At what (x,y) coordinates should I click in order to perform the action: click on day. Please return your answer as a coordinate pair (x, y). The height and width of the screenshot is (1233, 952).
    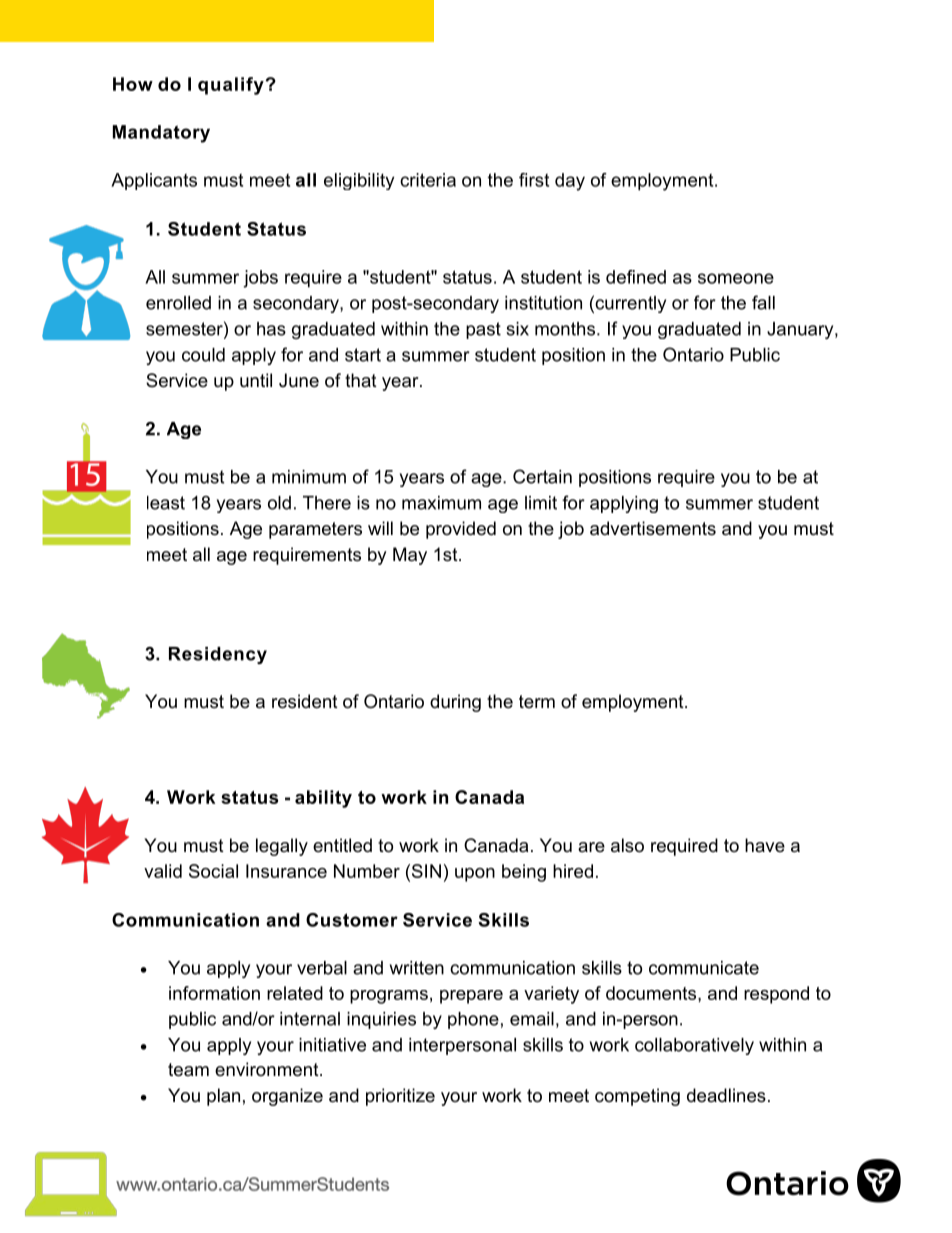
    Looking at the image, I should click on (570, 182).
